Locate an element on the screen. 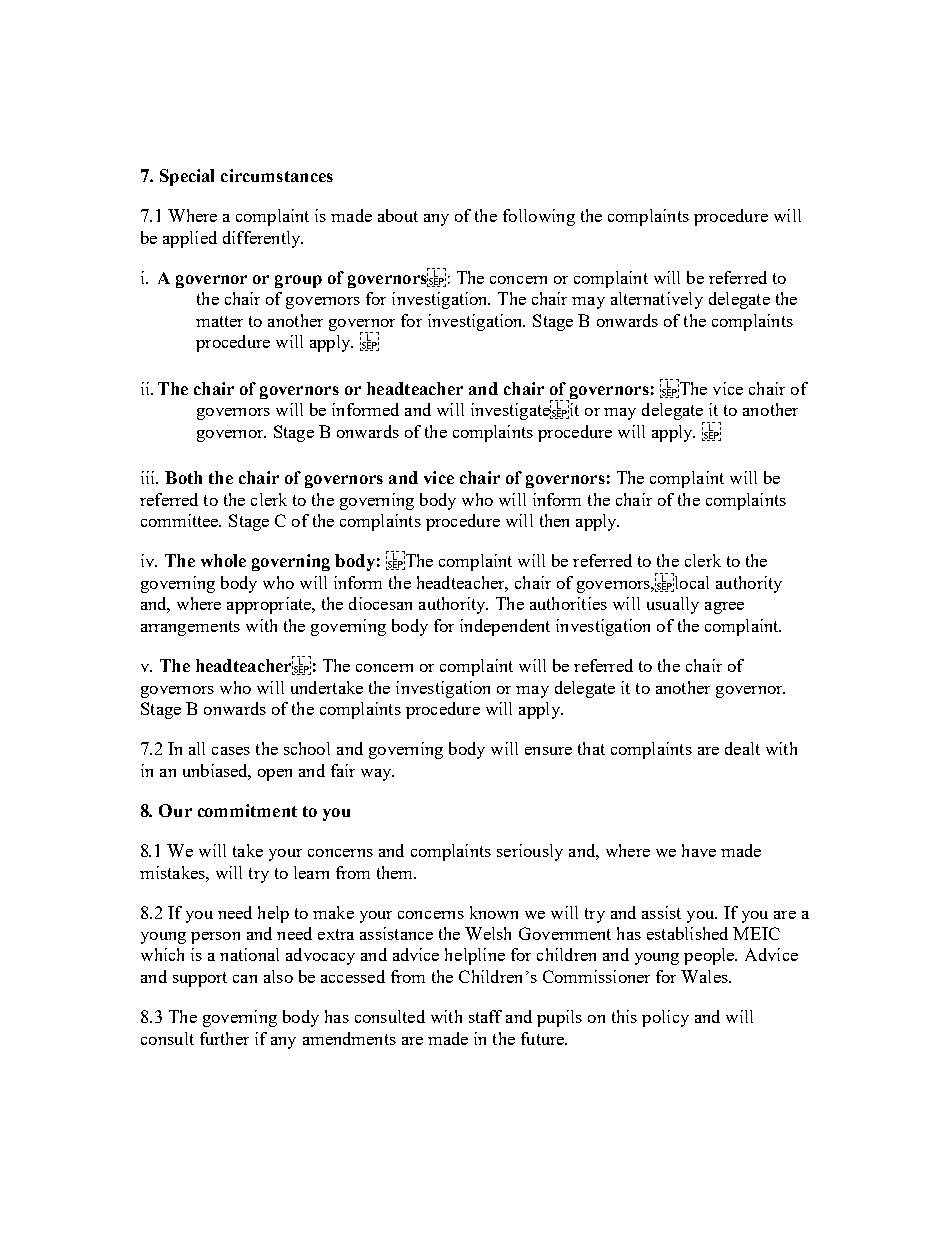 The width and height of the screenshot is (952, 1233). Special is located at coordinates (187, 177).
